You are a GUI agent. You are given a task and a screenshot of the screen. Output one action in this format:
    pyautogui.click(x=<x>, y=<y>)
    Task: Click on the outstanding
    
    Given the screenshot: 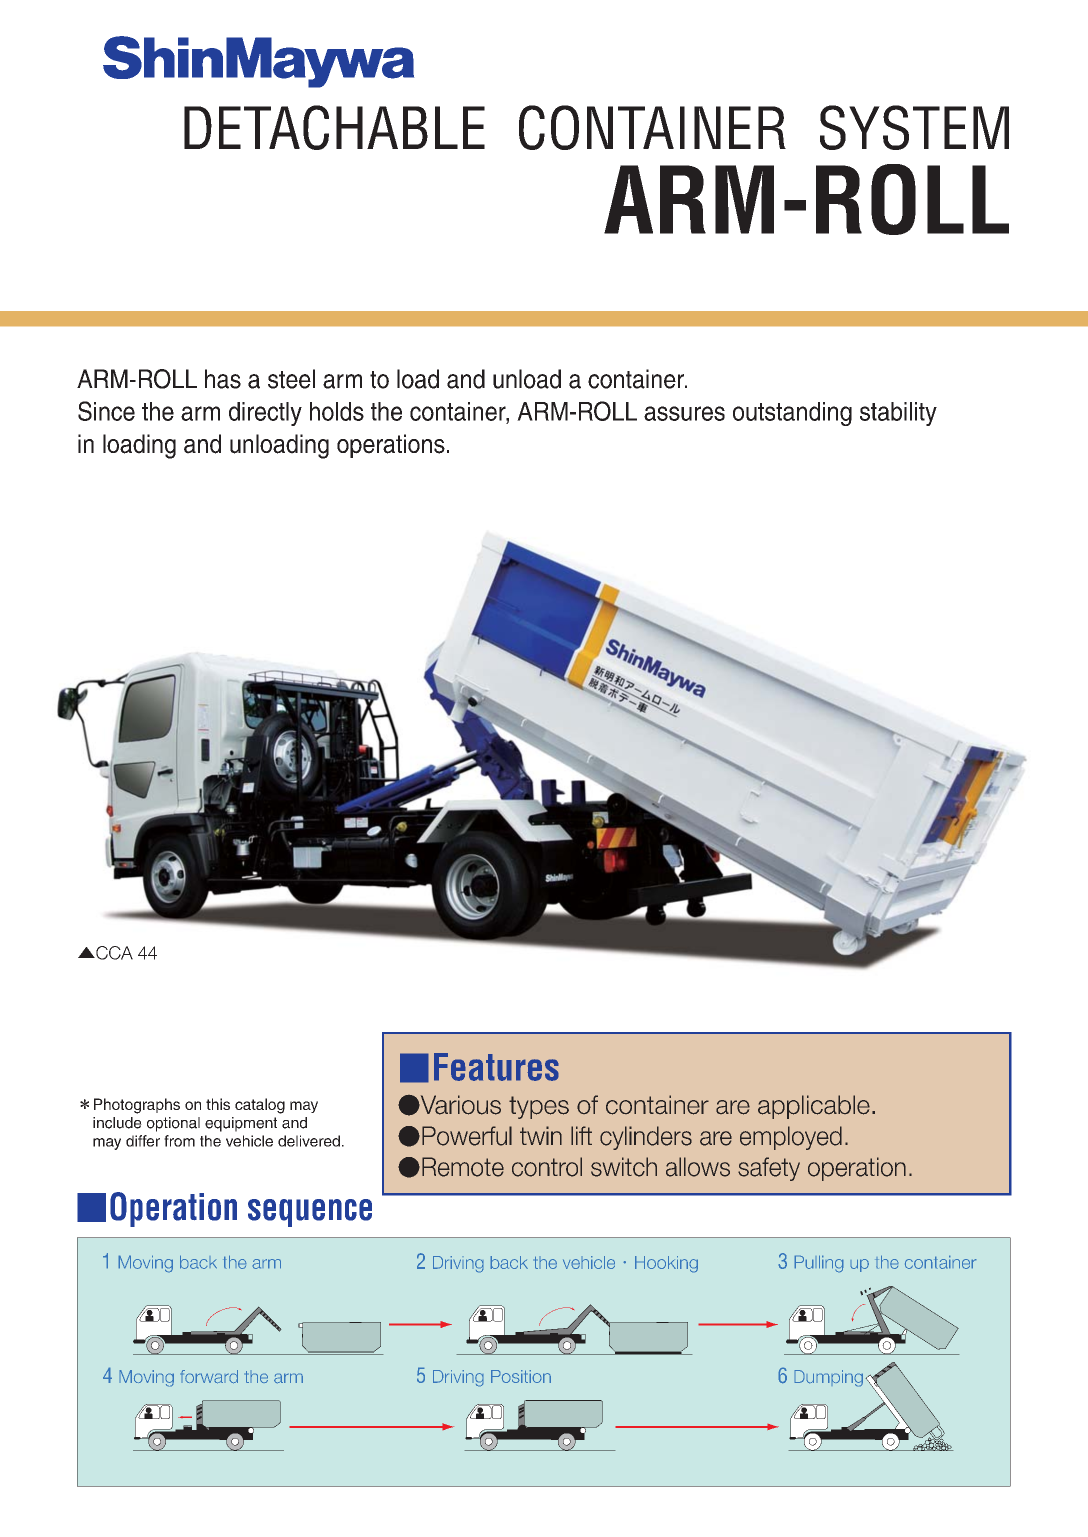 What is the action you would take?
    pyautogui.click(x=792, y=414)
